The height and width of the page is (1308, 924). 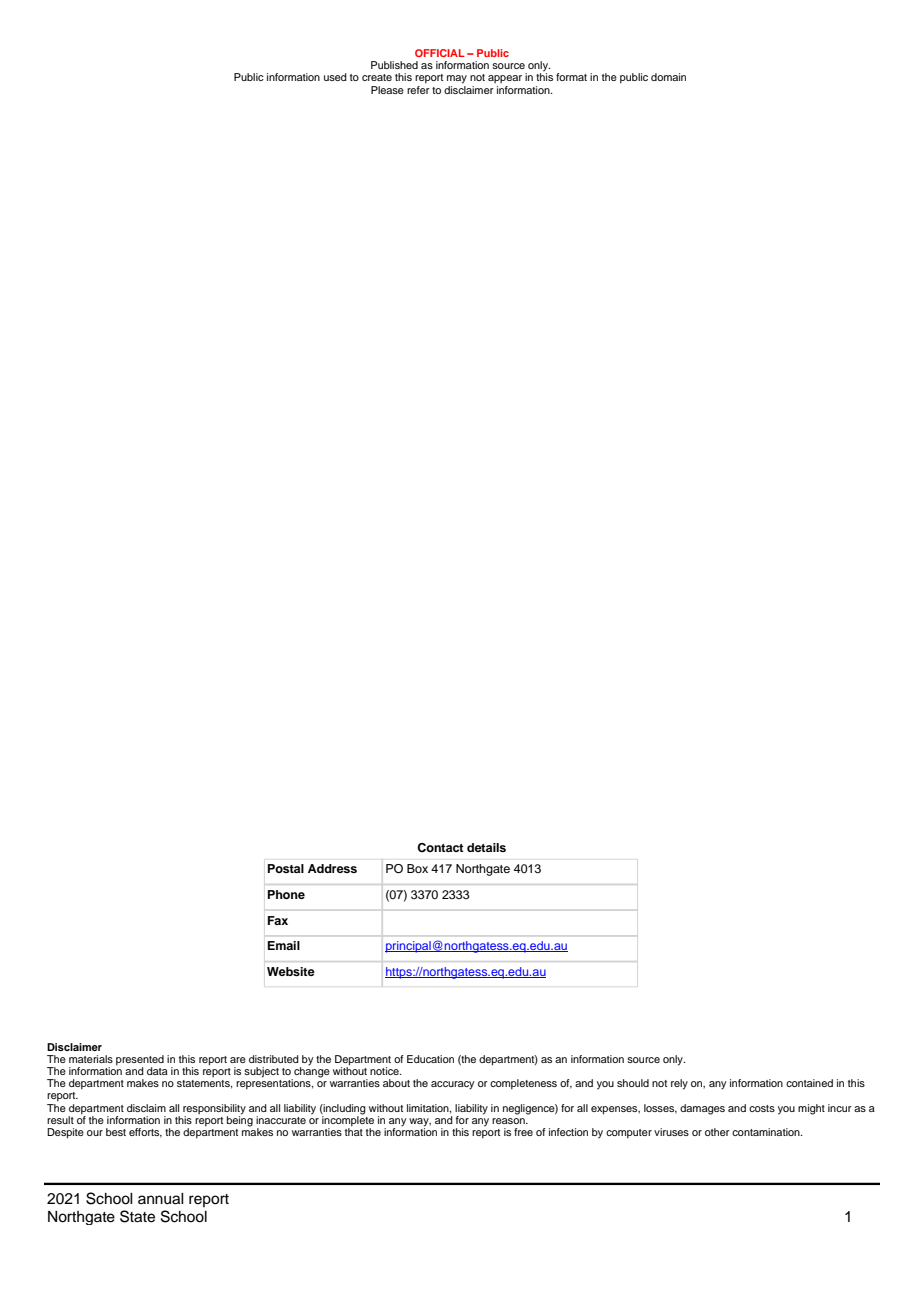 I want to click on annual, so click(x=161, y=1199).
